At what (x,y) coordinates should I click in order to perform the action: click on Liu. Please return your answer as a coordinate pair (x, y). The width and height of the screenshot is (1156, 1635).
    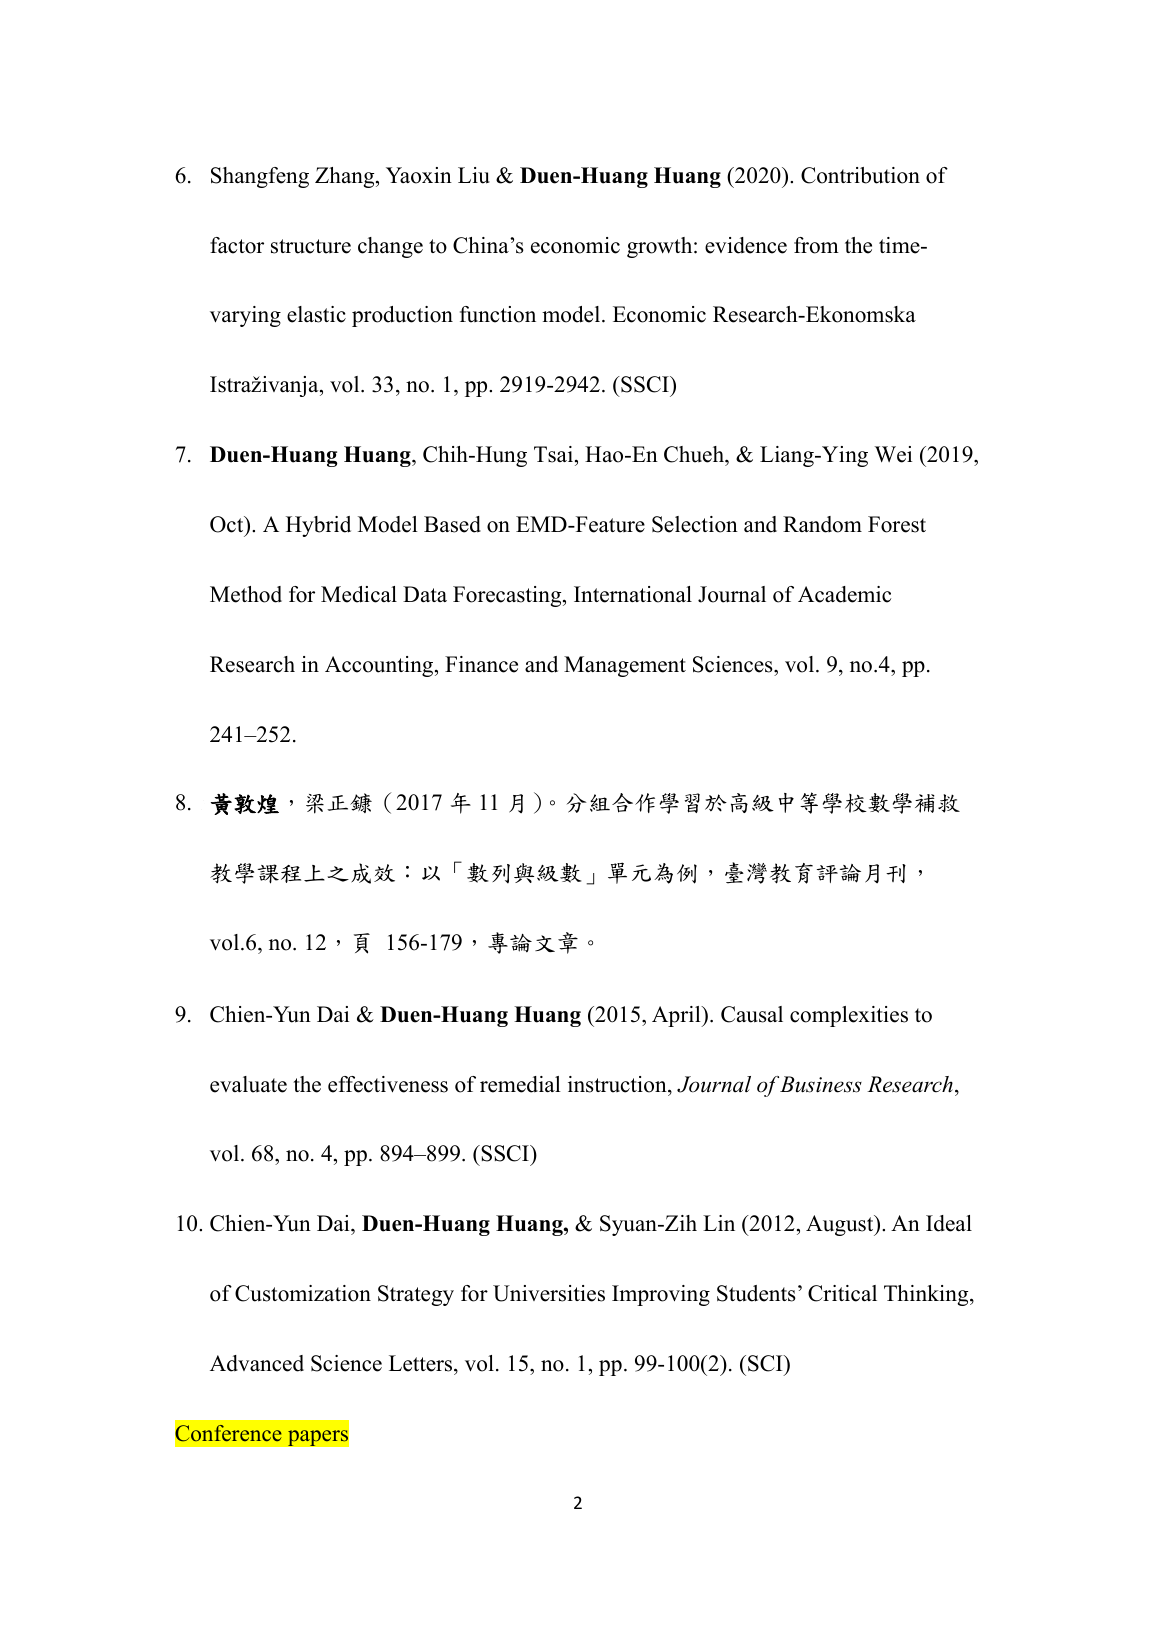
    Looking at the image, I should click on (474, 175).
